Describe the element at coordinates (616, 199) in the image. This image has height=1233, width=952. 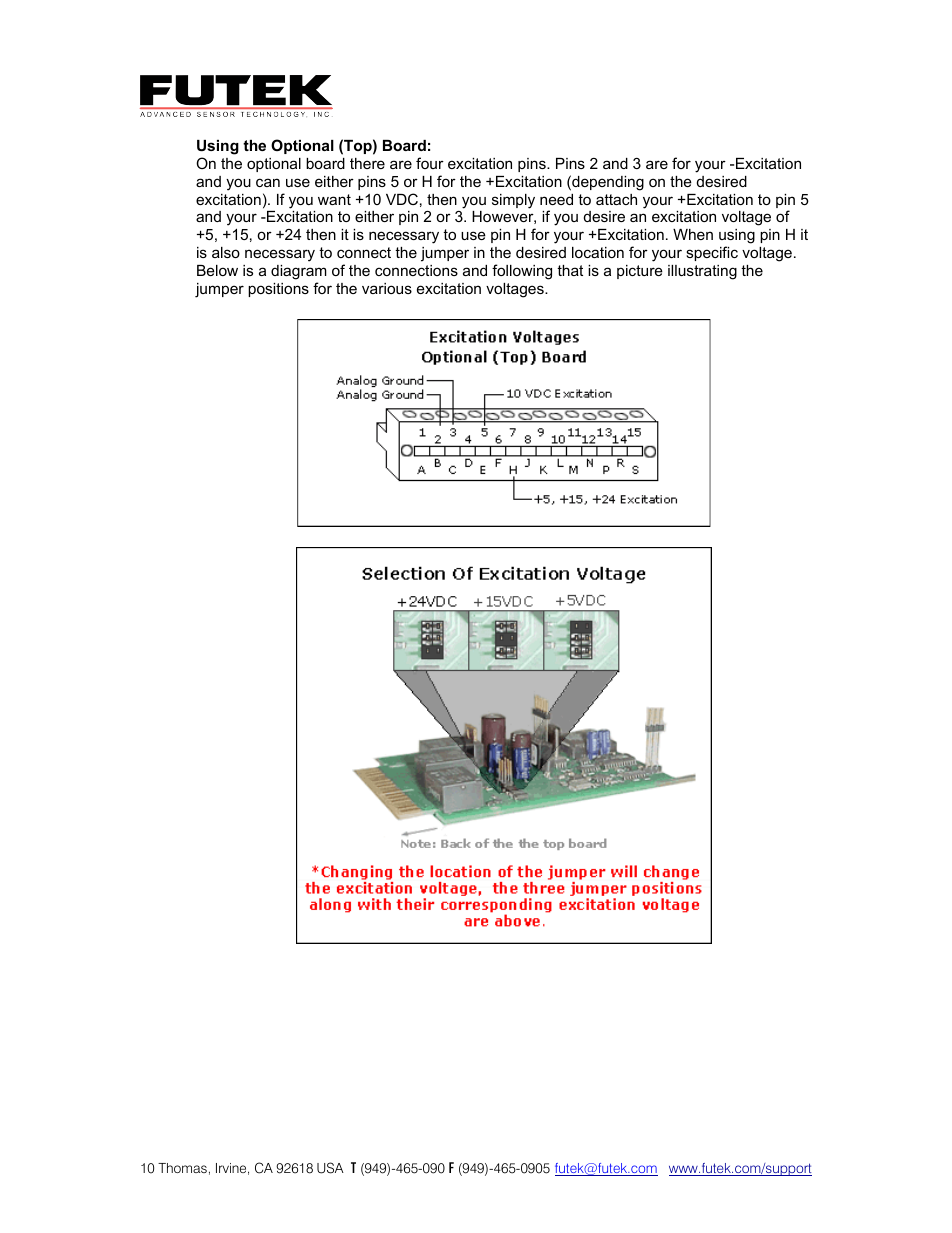
I see `attach` at that location.
